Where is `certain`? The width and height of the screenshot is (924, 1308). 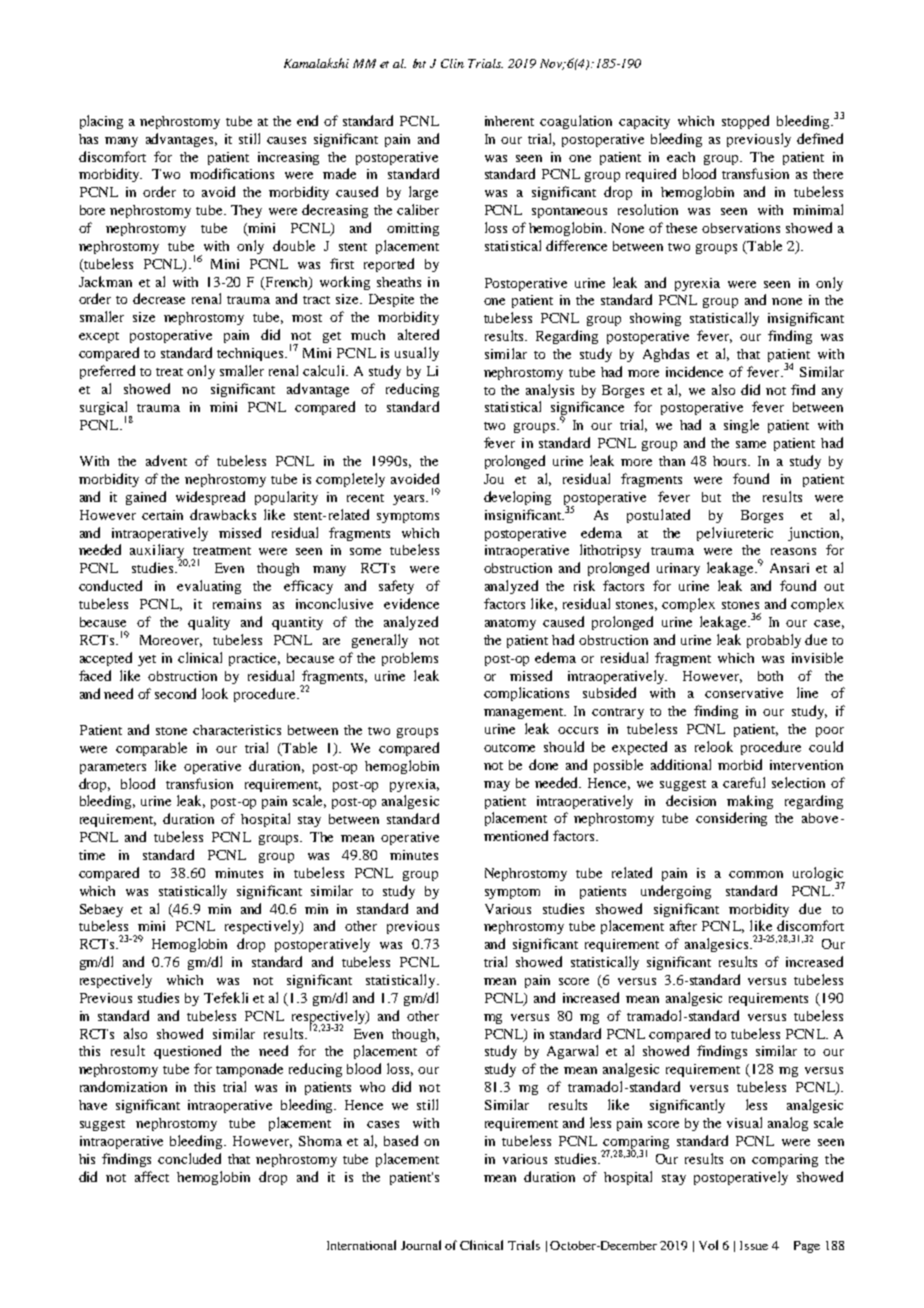
certain is located at coordinates (162, 515).
